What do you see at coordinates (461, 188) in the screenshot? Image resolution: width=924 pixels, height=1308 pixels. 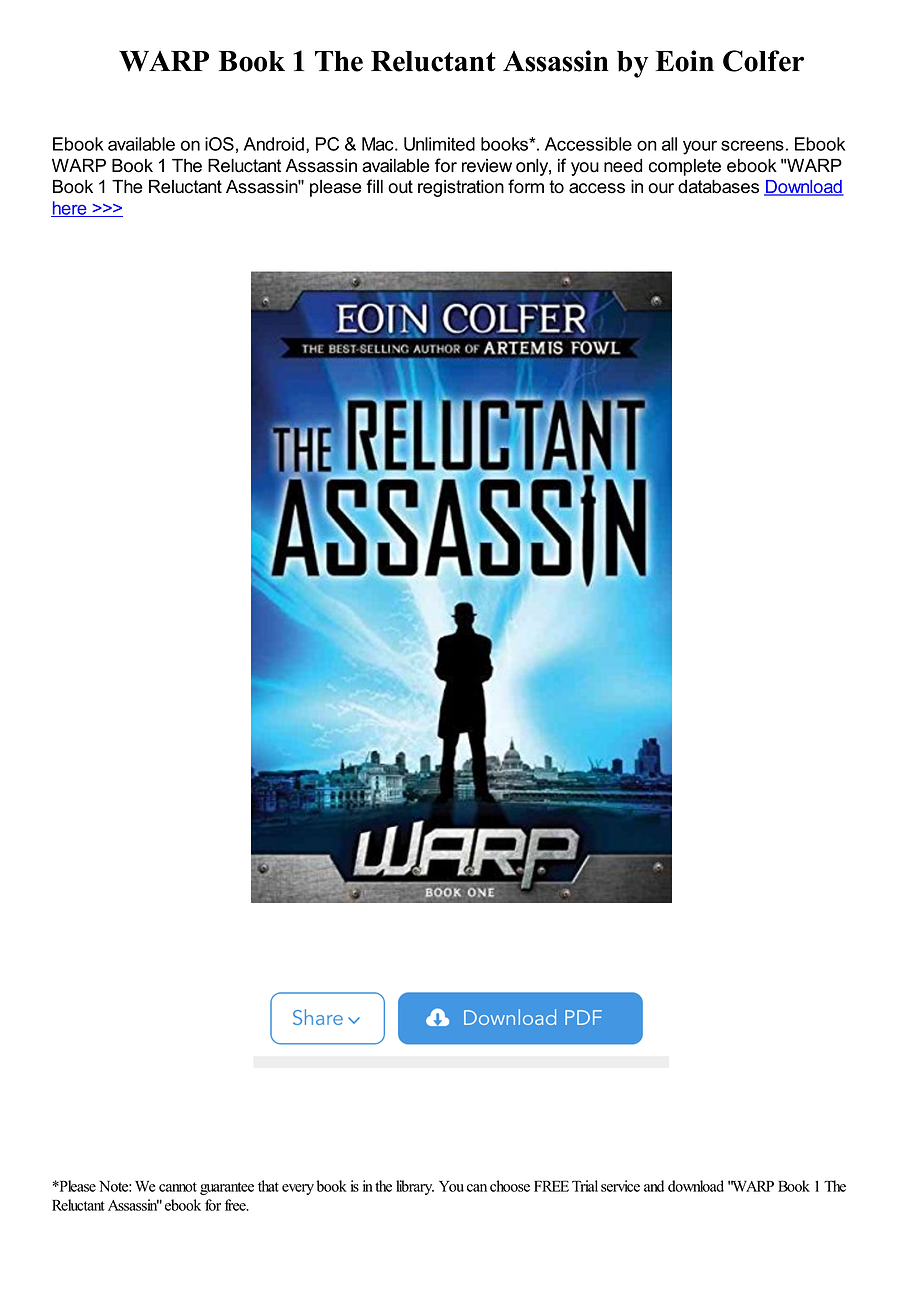 I see `registration` at bounding box center [461, 188].
